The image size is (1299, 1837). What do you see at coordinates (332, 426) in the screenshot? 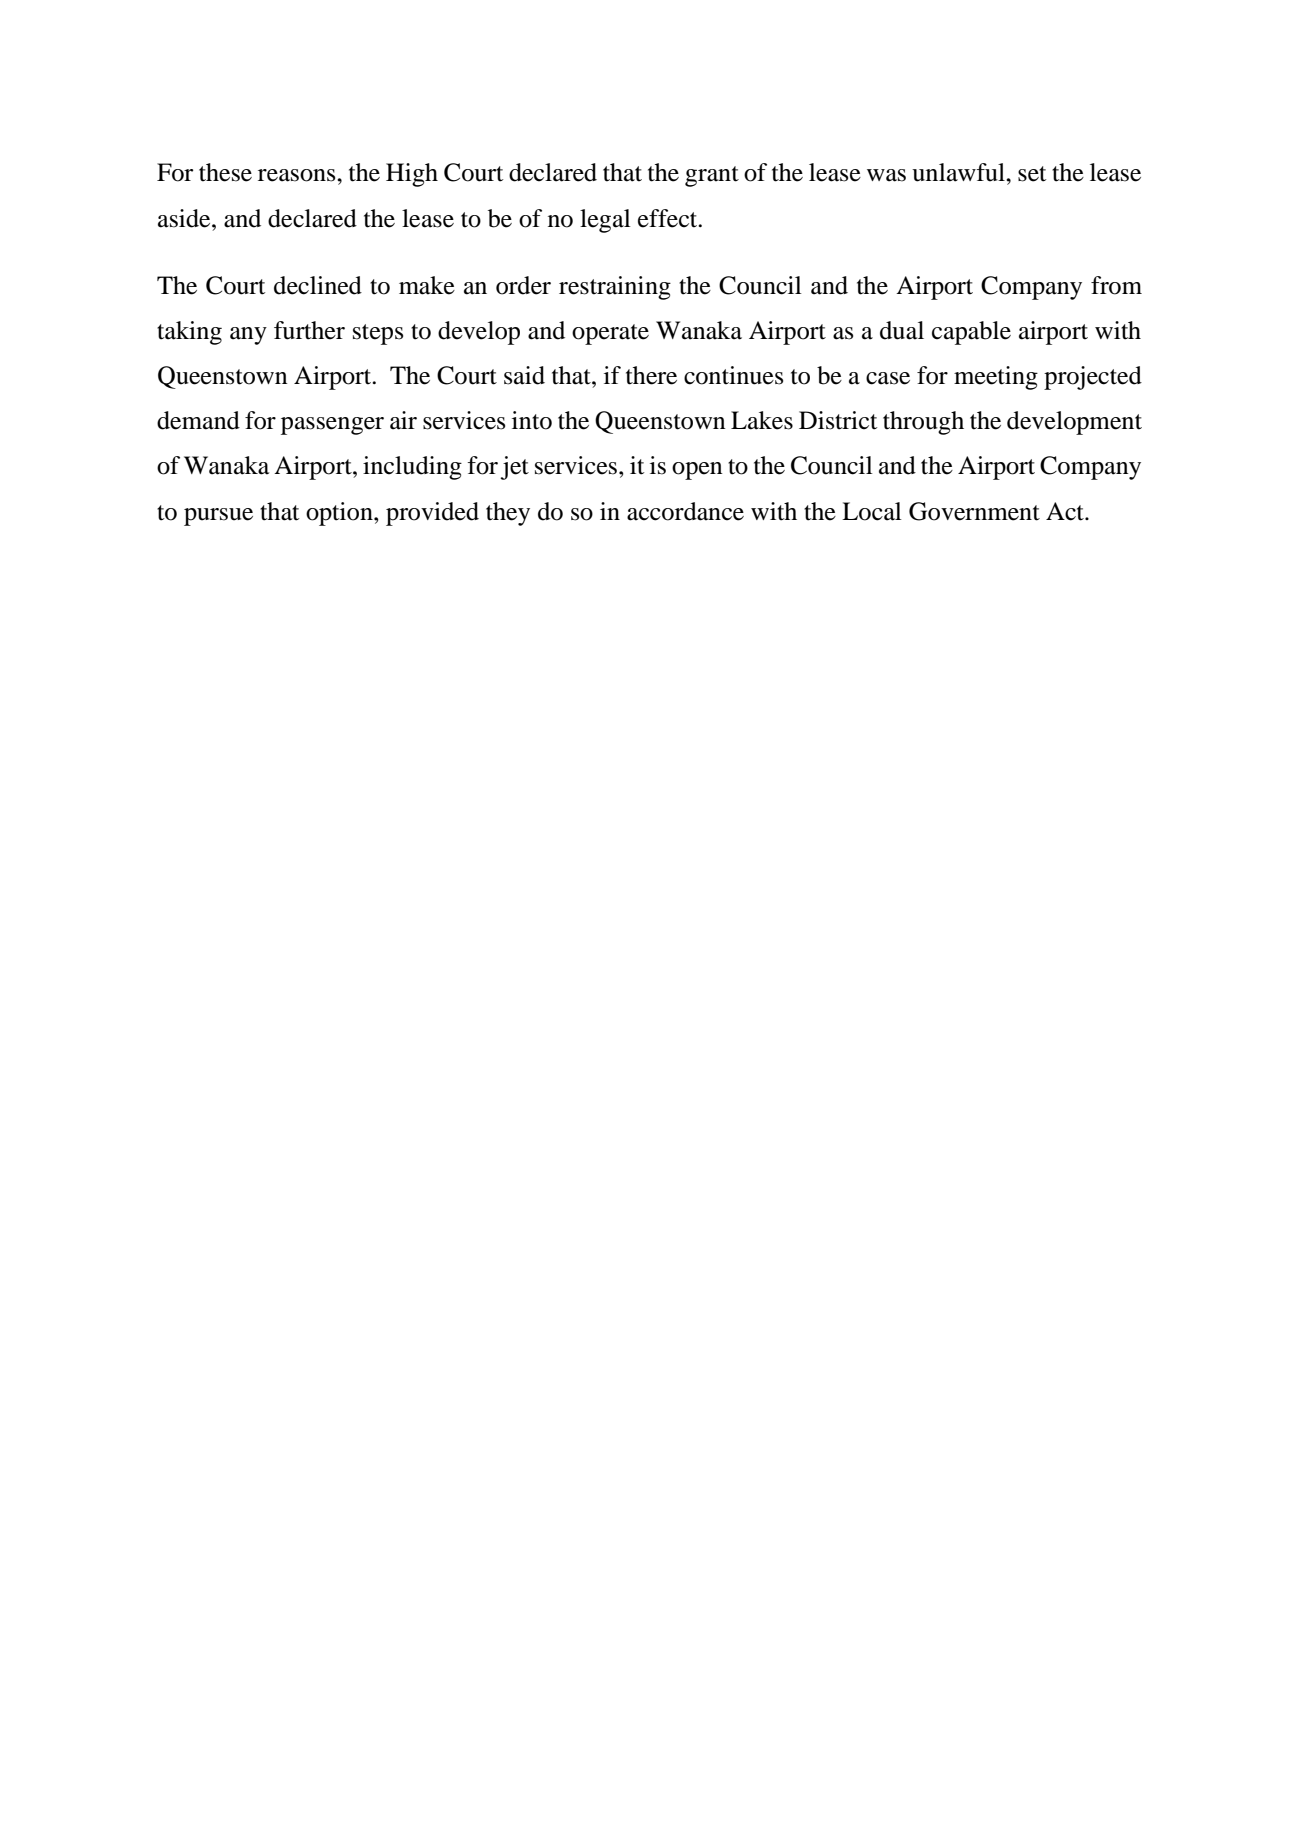
I see `passenger` at bounding box center [332, 426].
